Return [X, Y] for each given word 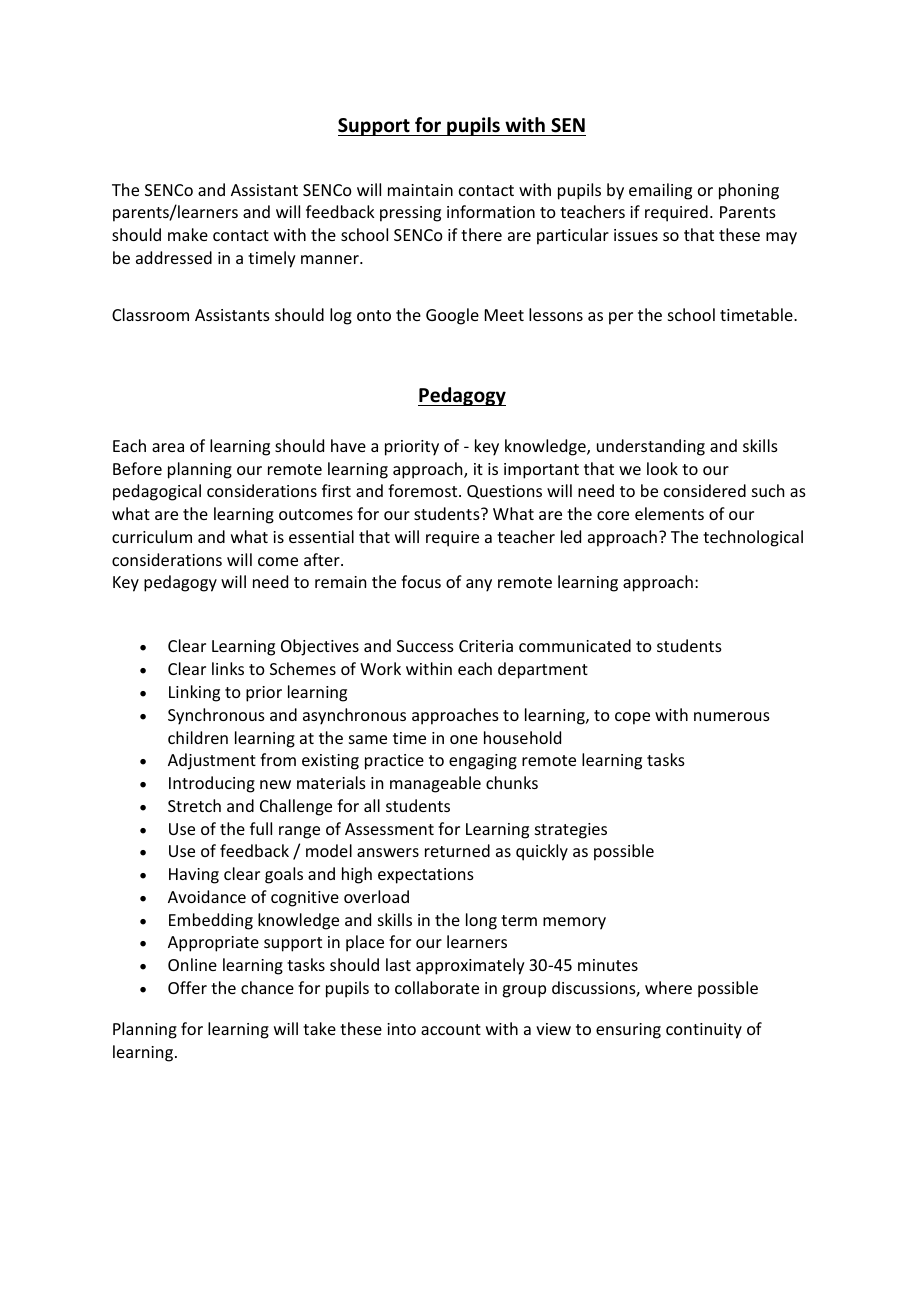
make [188, 234]
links [228, 668]
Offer [187, 987]
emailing [660, 191]
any [479, 585]
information [491, 211]
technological [753, 538]
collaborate [437, 987]
